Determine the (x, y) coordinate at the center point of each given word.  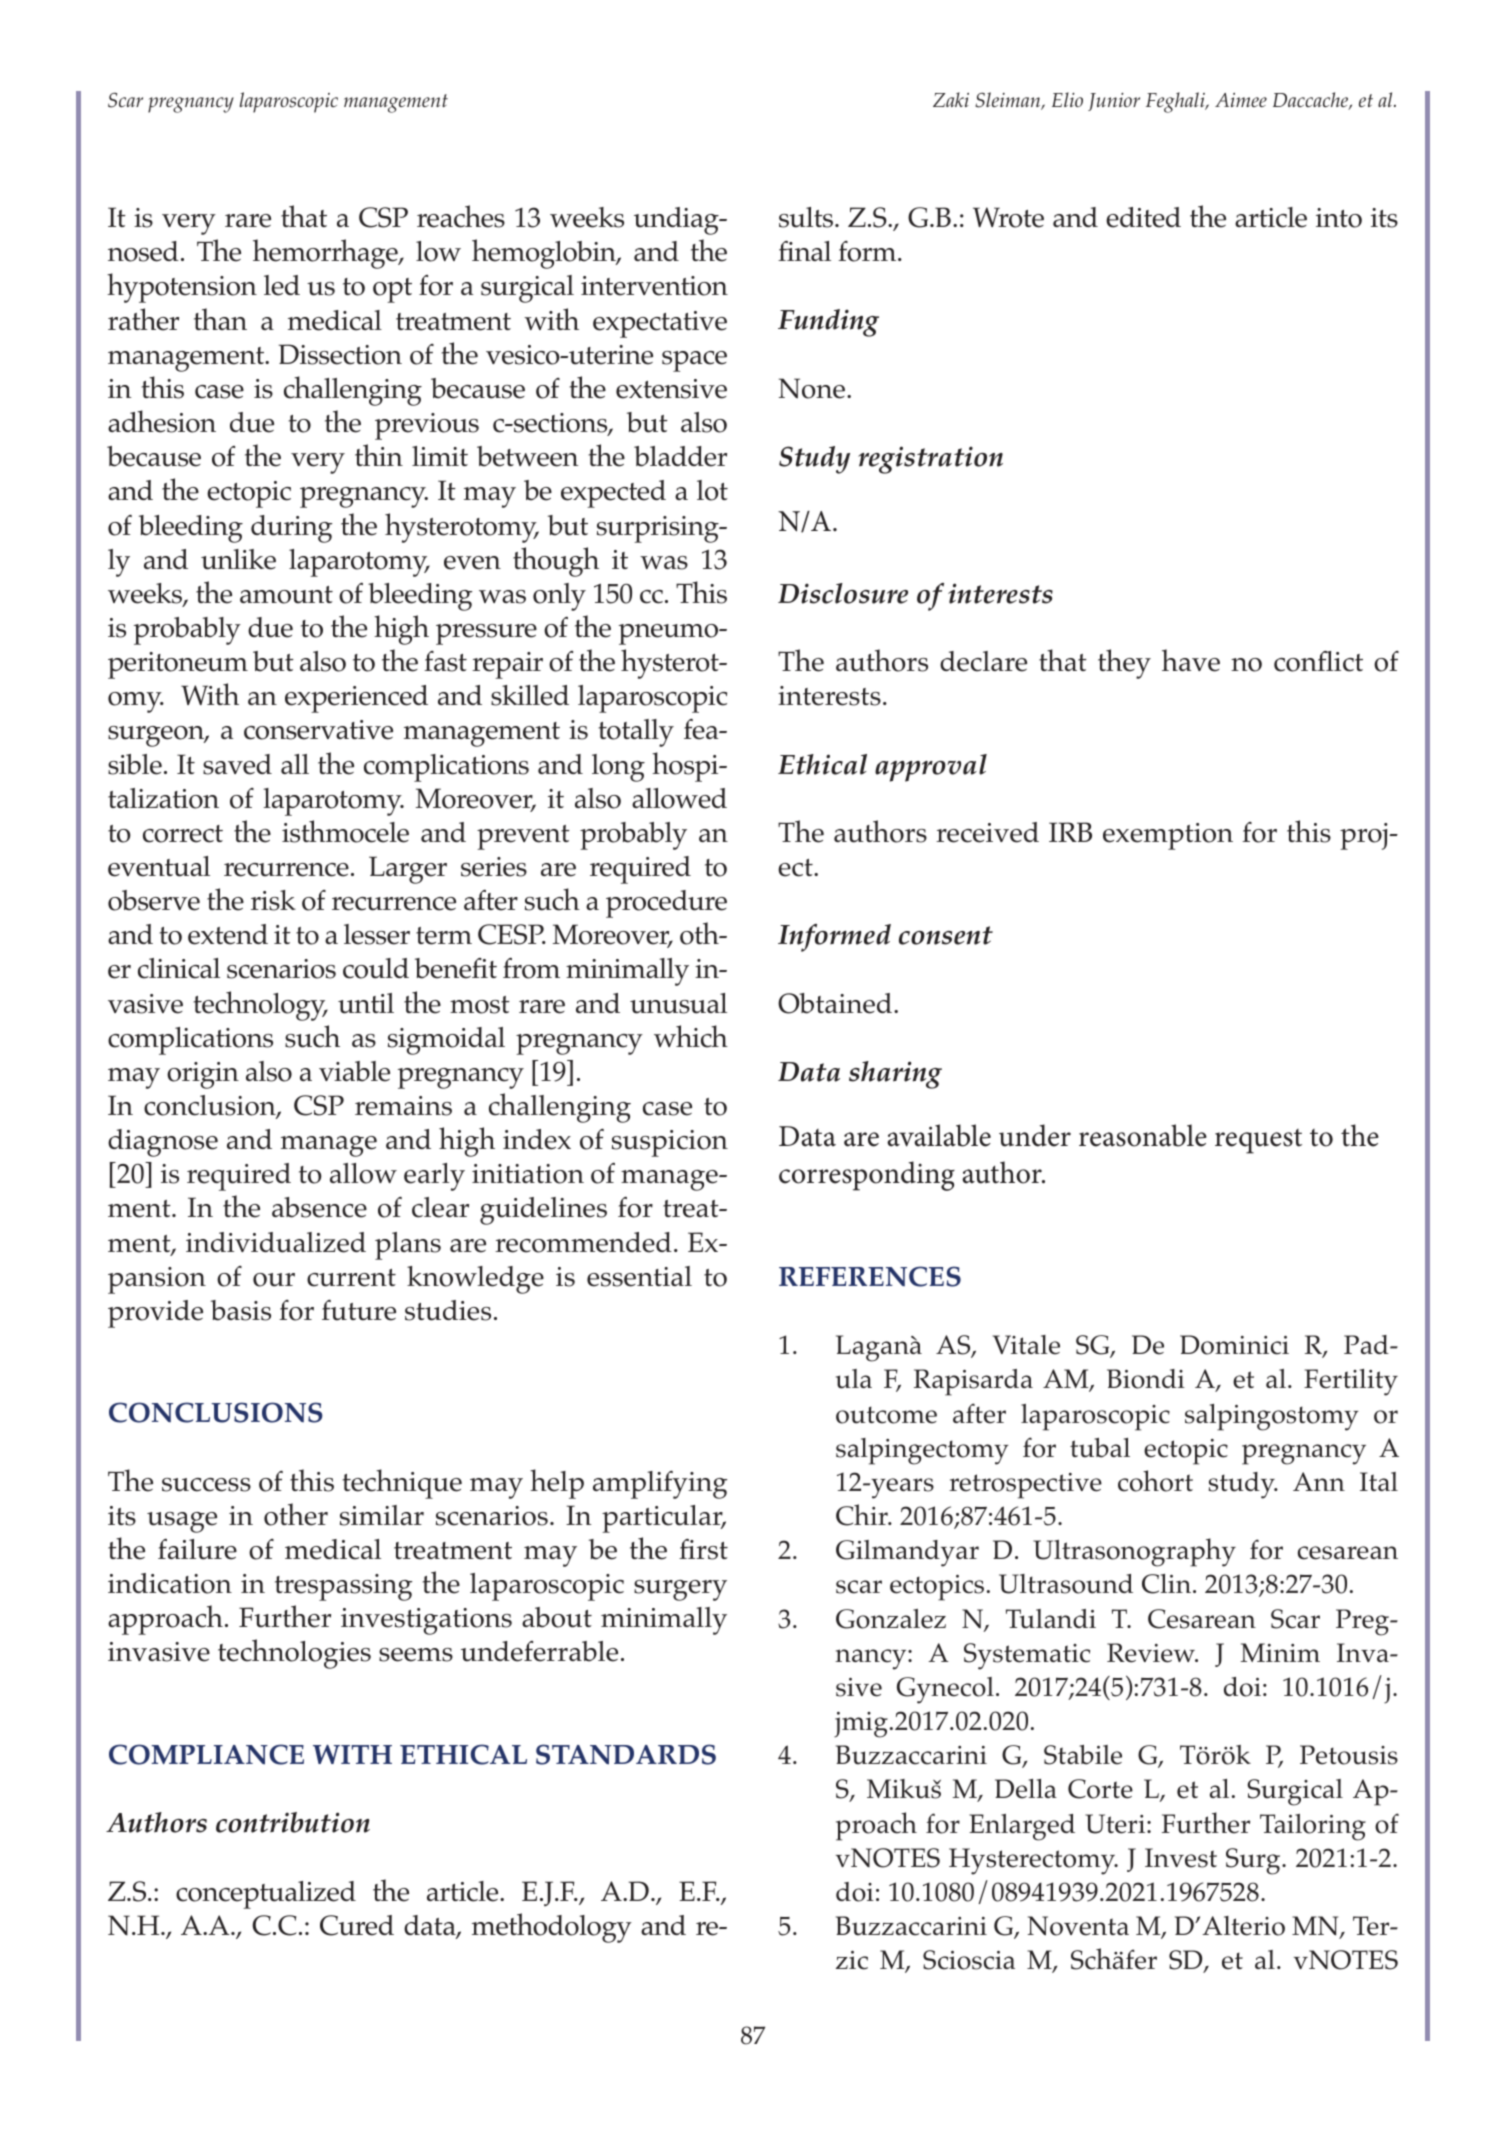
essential (639, 1276)
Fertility (1351, 1382)
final (804, 251)
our (274, 1280)
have (1191, 660)
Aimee (1241, 100)
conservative (318, 730)
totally (636, 733)
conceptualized (266, 1895)
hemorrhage (326, 254)
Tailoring (1313, 1827)
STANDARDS (626, 1754)
